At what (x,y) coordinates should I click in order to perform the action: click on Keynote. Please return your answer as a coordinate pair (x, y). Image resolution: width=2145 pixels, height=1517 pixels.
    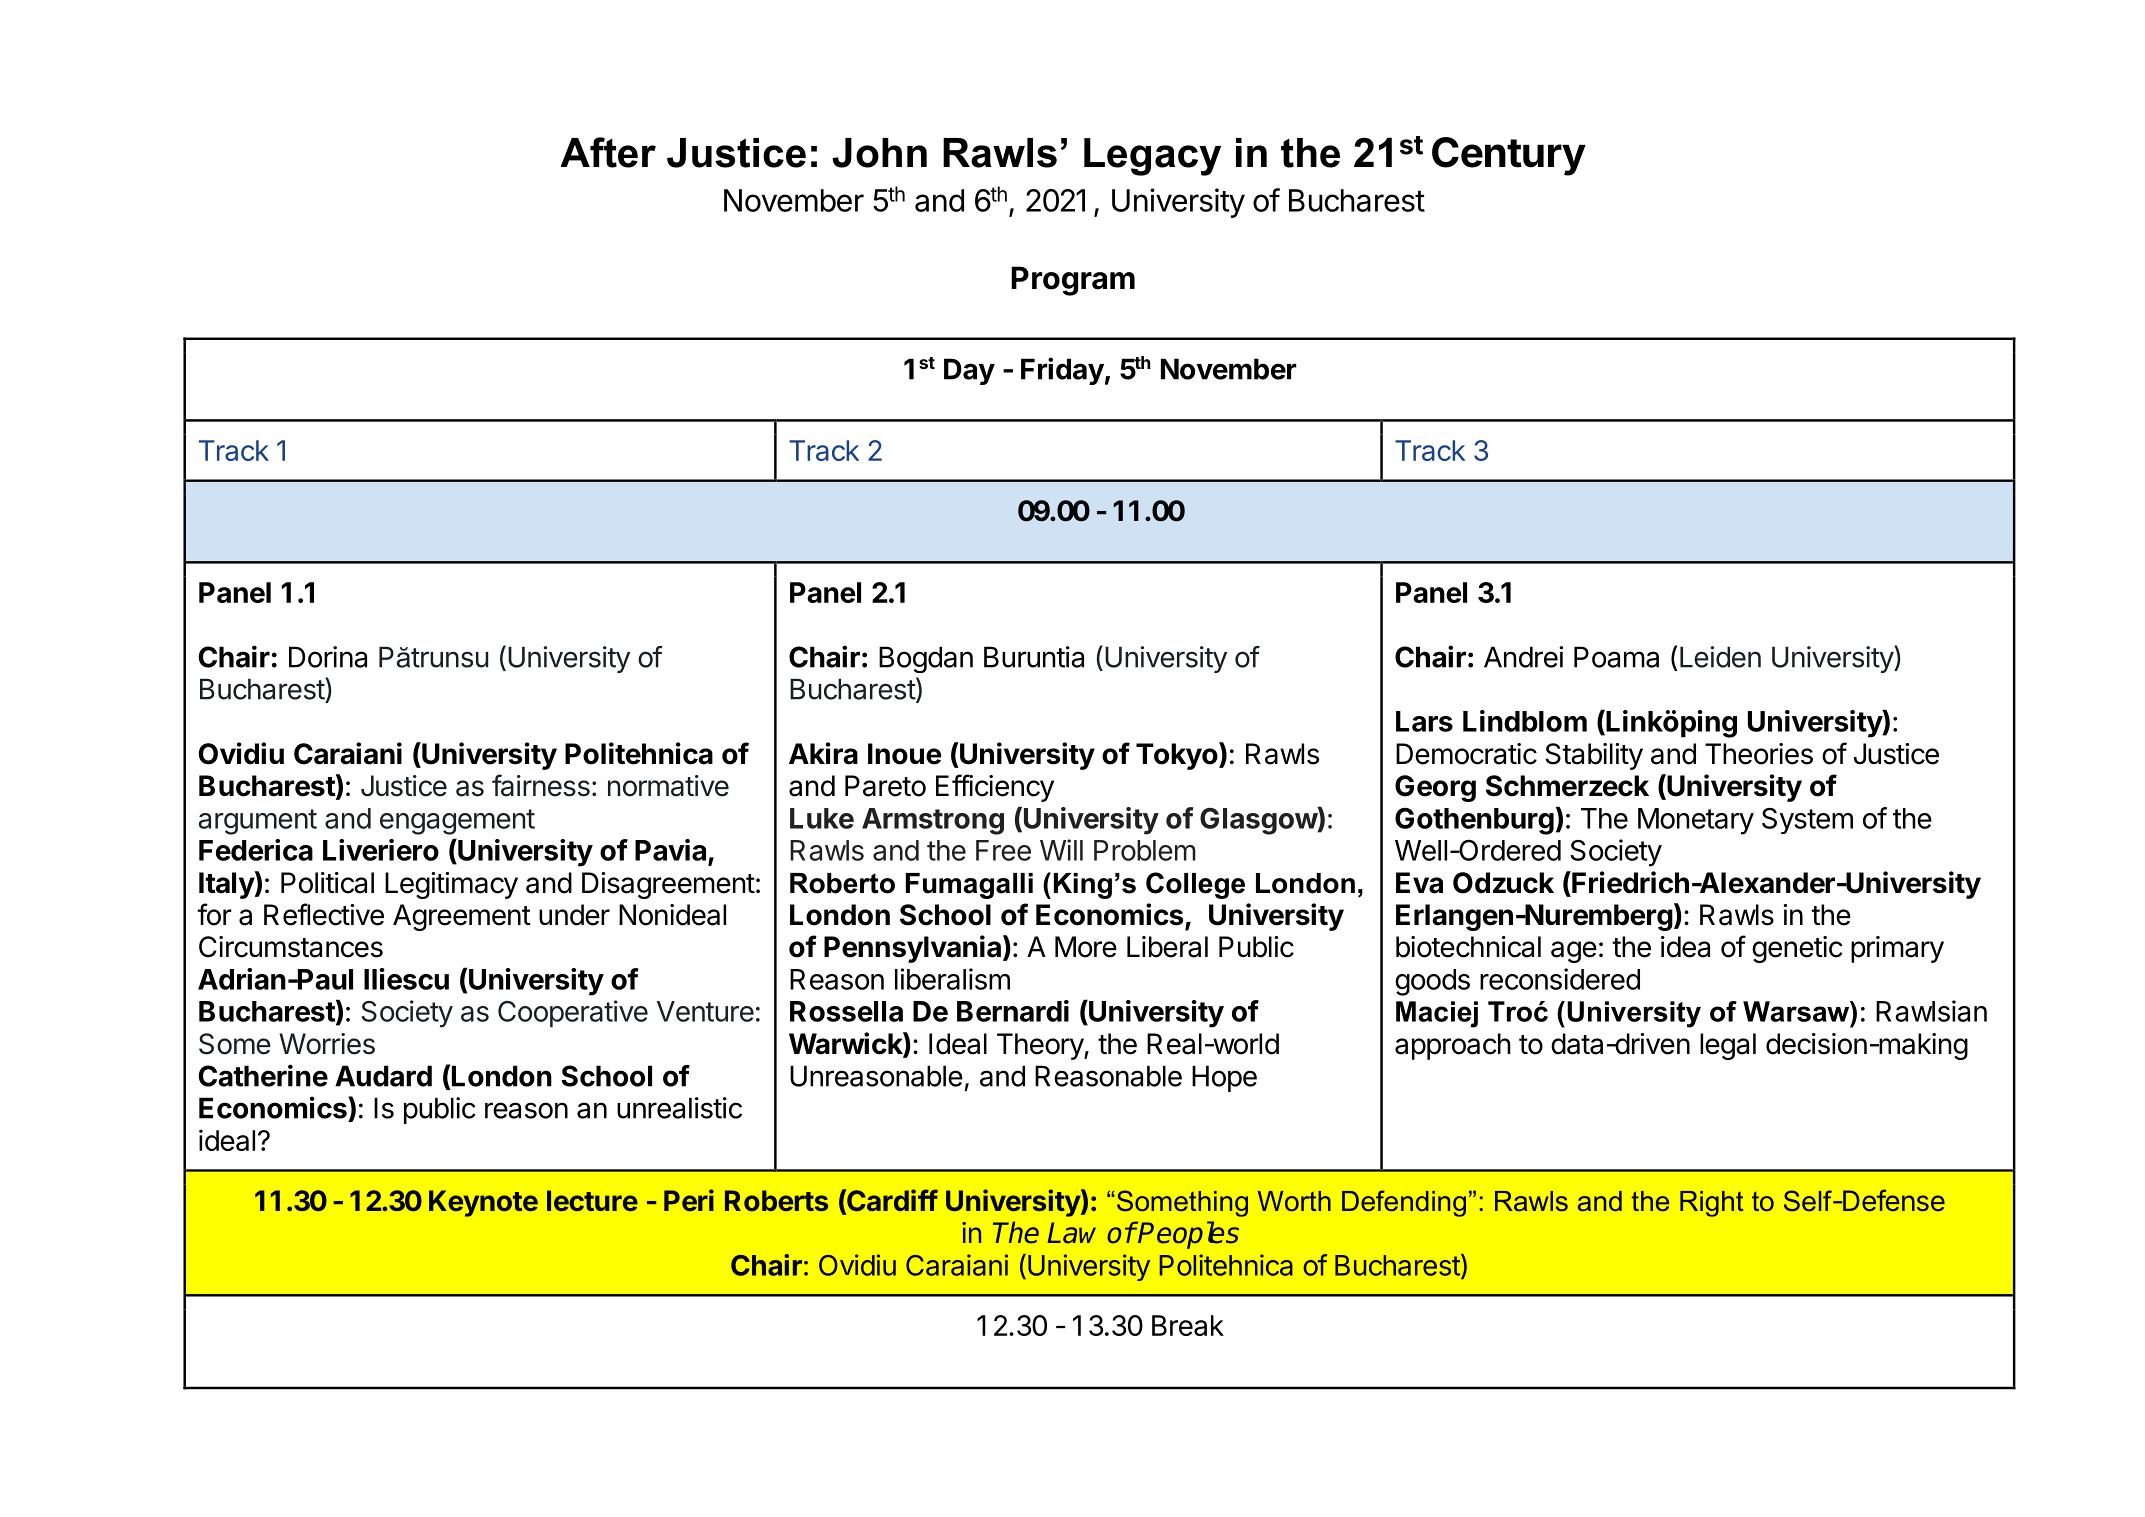
    Looking at the image, I should click on (483, 1203).
